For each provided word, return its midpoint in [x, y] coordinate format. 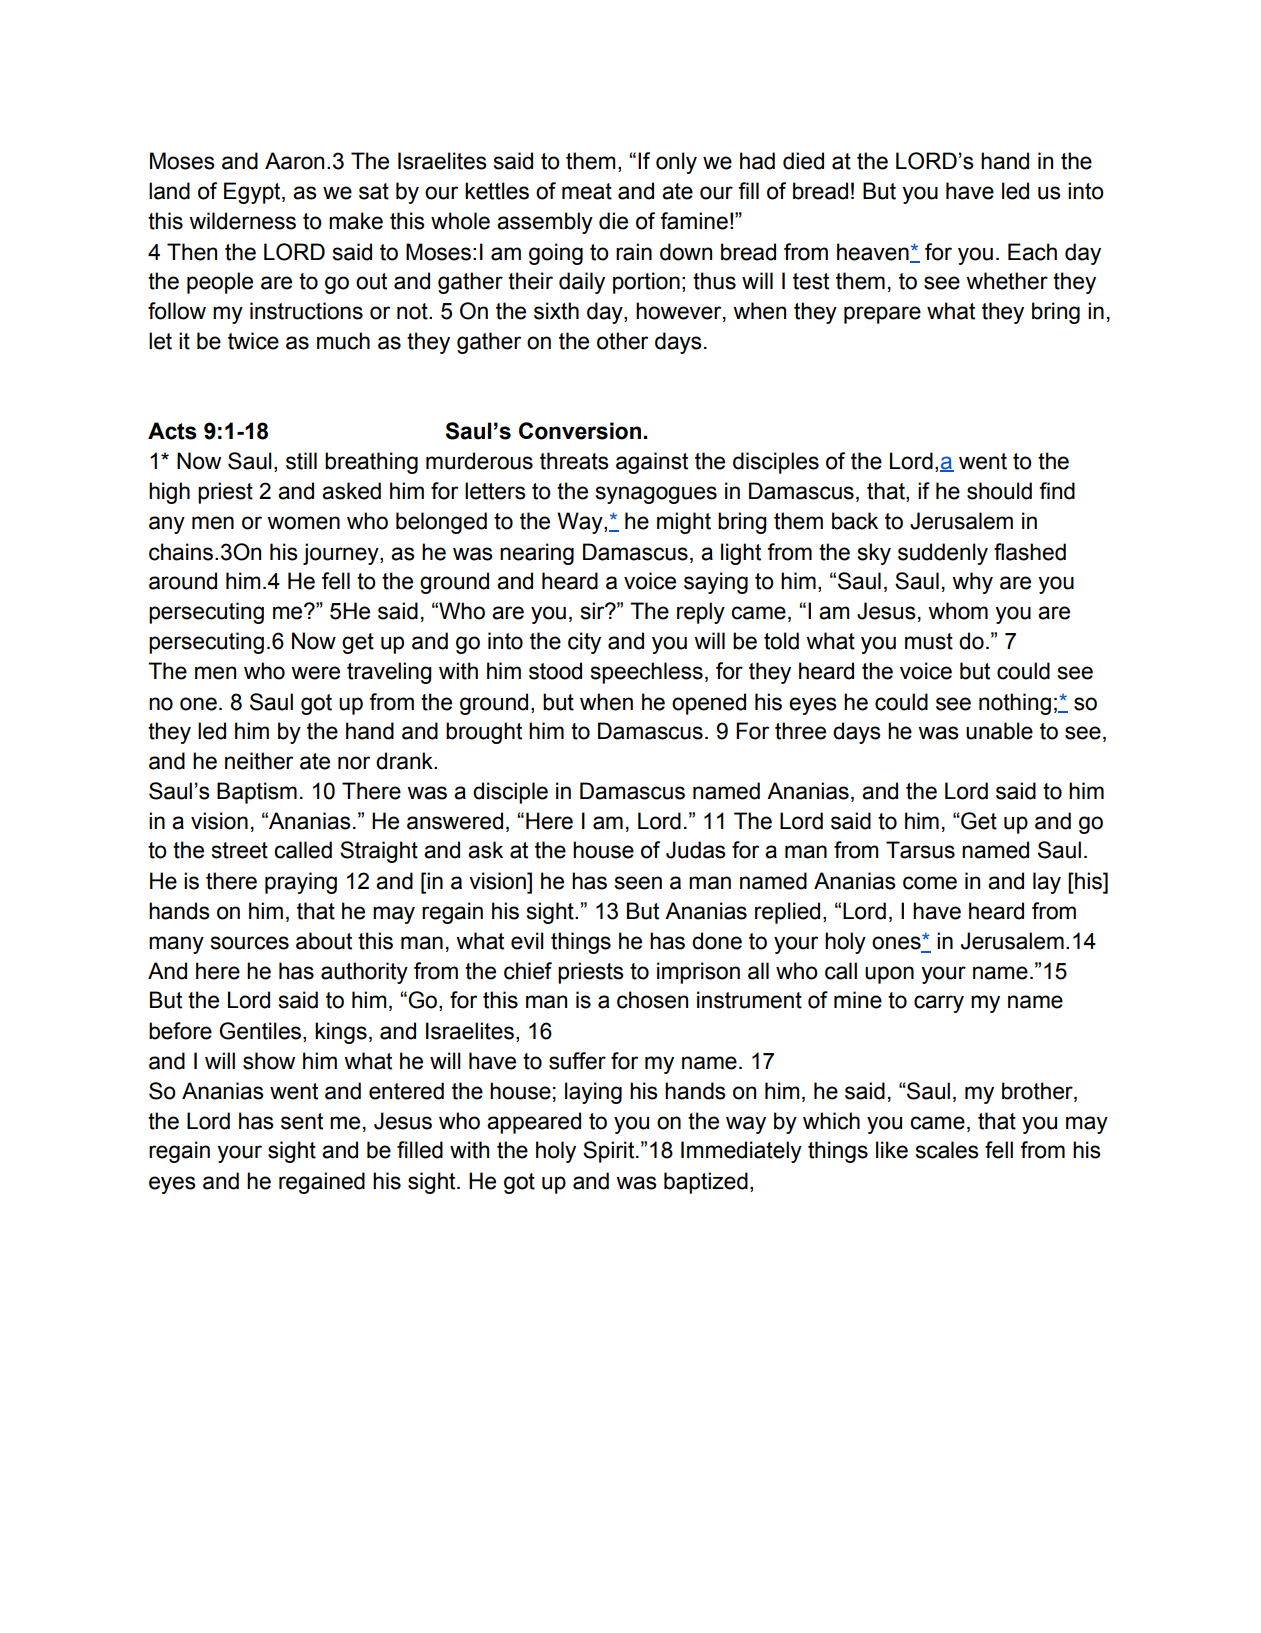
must [929, 641]
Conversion [580, 431]
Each [1032, 252]
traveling [389, 673]
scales [947, 1150]
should [999, 491]
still [301, 461]
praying [301, 883]
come [930, 883]
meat [587, 191]
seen [638, 883]
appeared [534, 1123]
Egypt [253, 193]
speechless [647, 673]
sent [302, 1121]
